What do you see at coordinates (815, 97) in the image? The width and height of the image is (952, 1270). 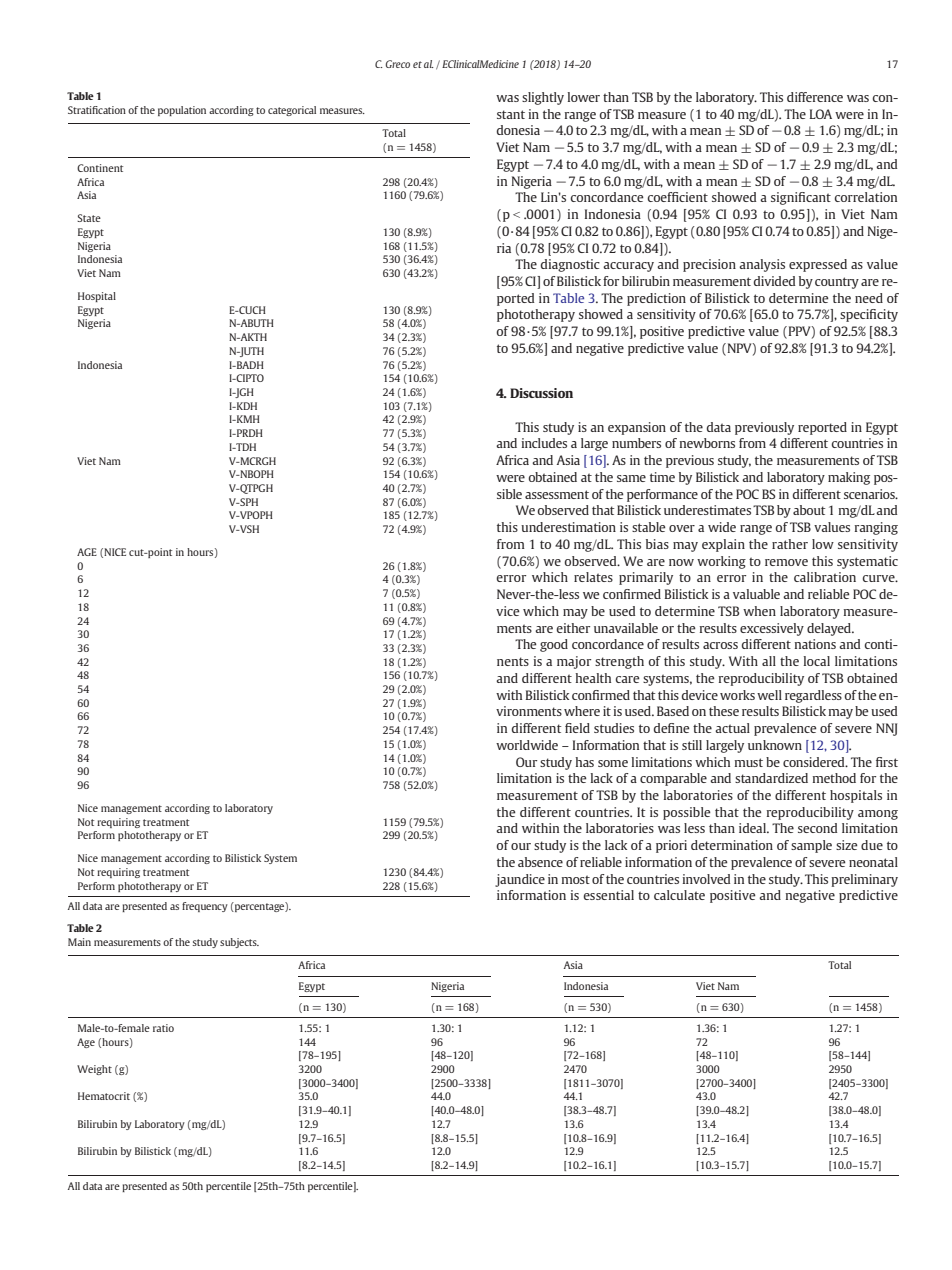 I see `difference` at bounding box center [815, 97].
